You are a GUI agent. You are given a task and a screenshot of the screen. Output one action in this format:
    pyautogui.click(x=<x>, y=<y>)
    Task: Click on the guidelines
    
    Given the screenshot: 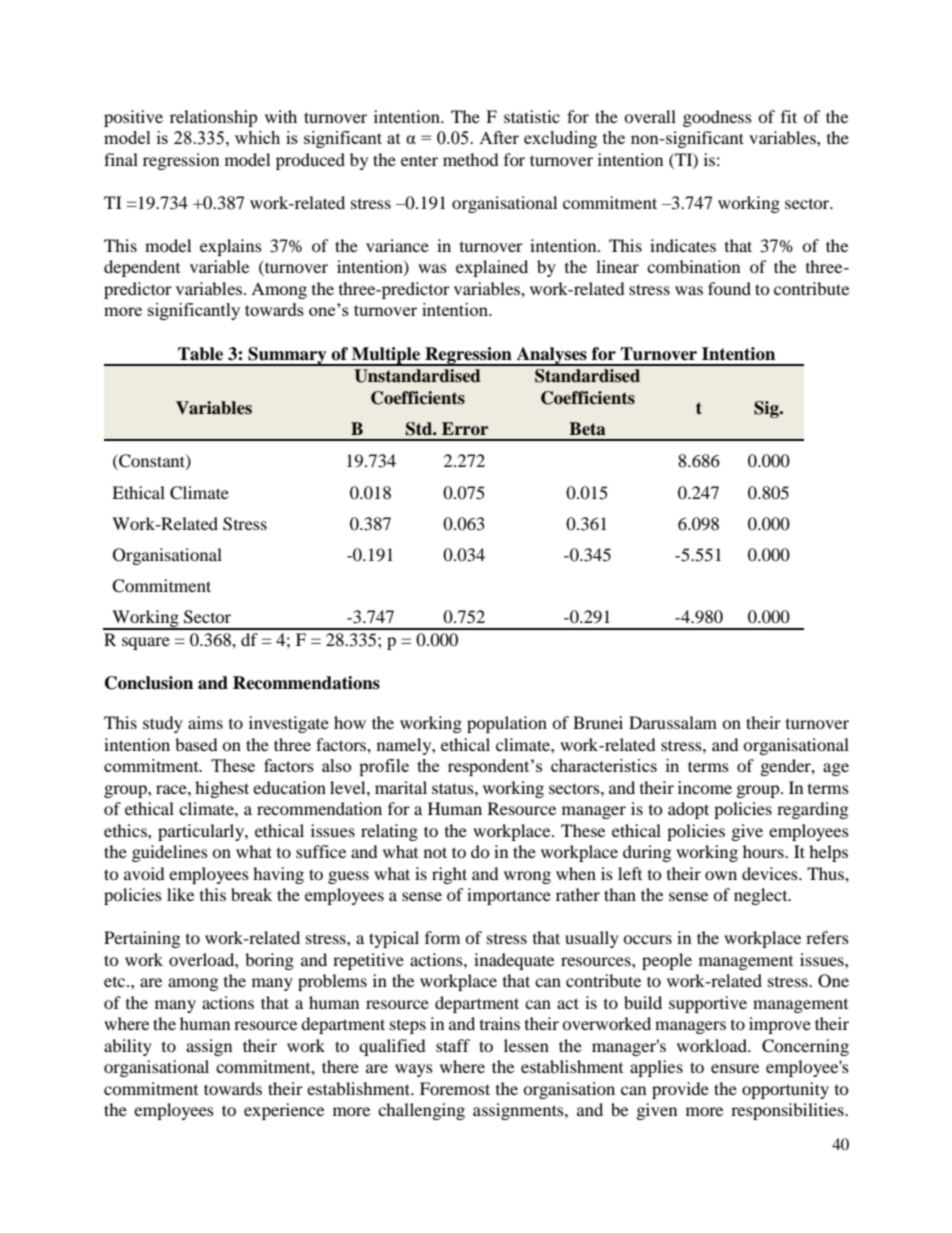 What is the action you would take?
    pyautogui.click(x=170, y=853)
